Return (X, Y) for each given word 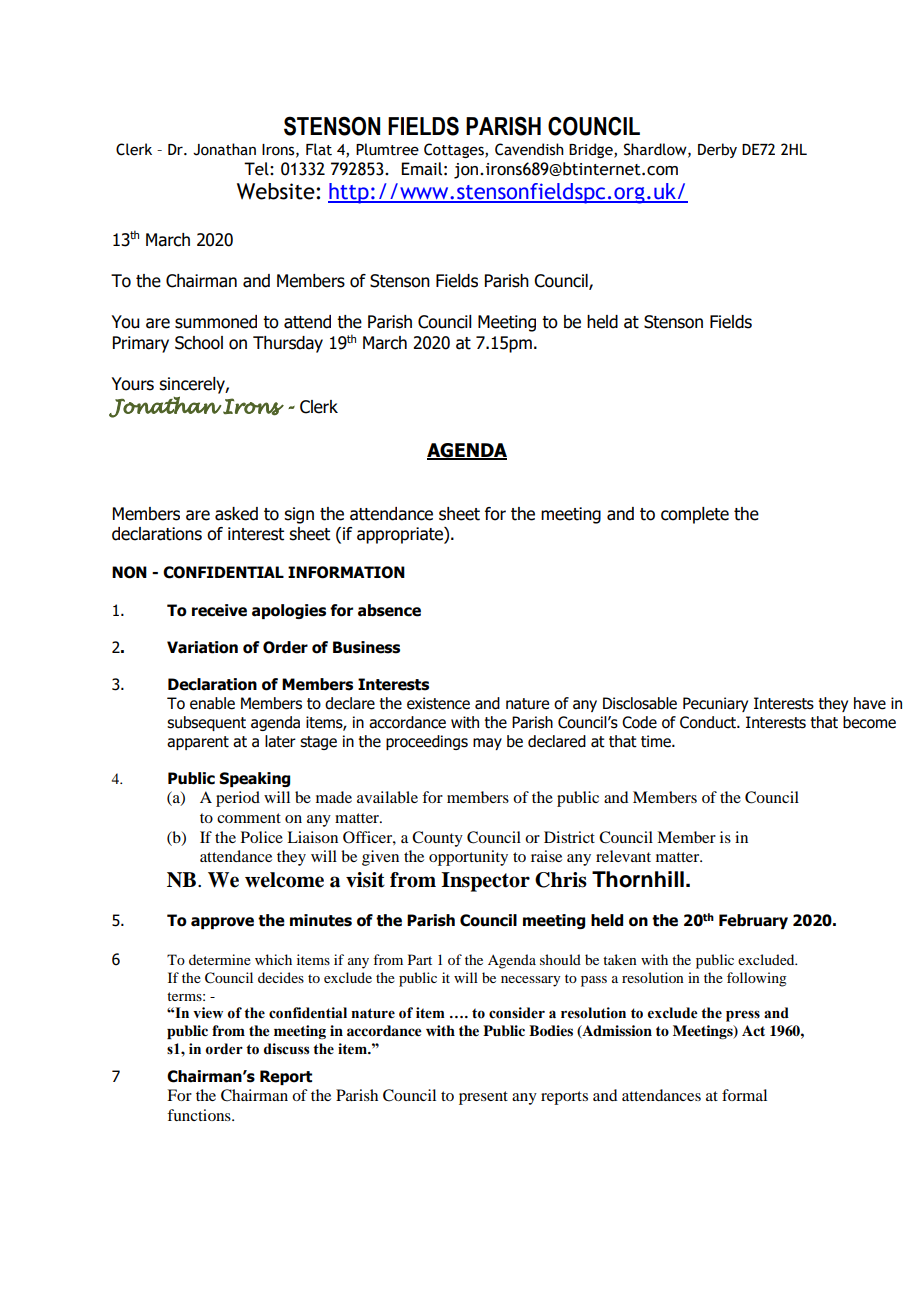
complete (695, 515)
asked (236, 514)
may (487, 744)
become (869, 722)
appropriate (401, 535)
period (238, 799)
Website (277, 191)
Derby (717, 150)
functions (200, 1115)
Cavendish (529, 149)
